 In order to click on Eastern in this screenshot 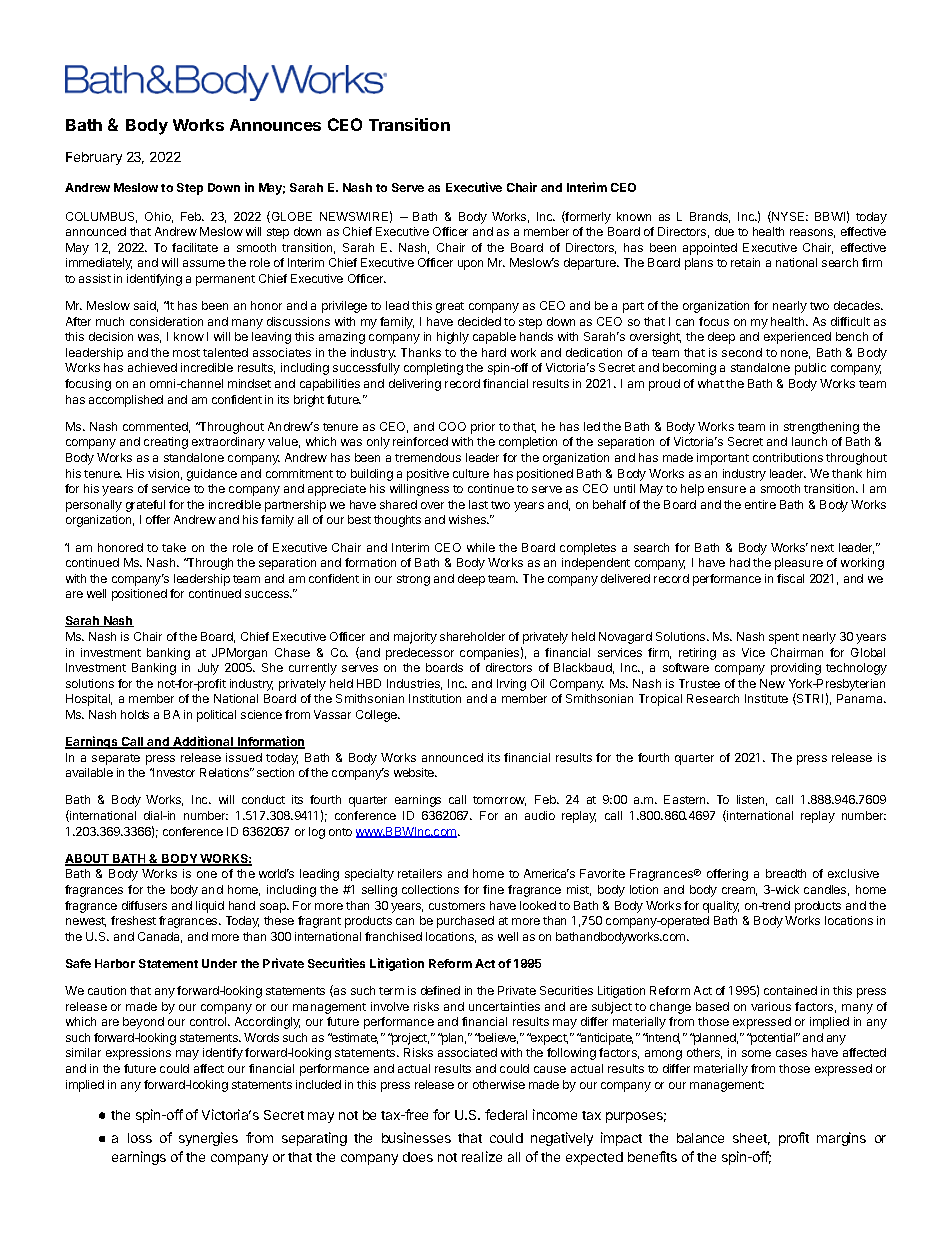, I will do `click(686, 799)`.
